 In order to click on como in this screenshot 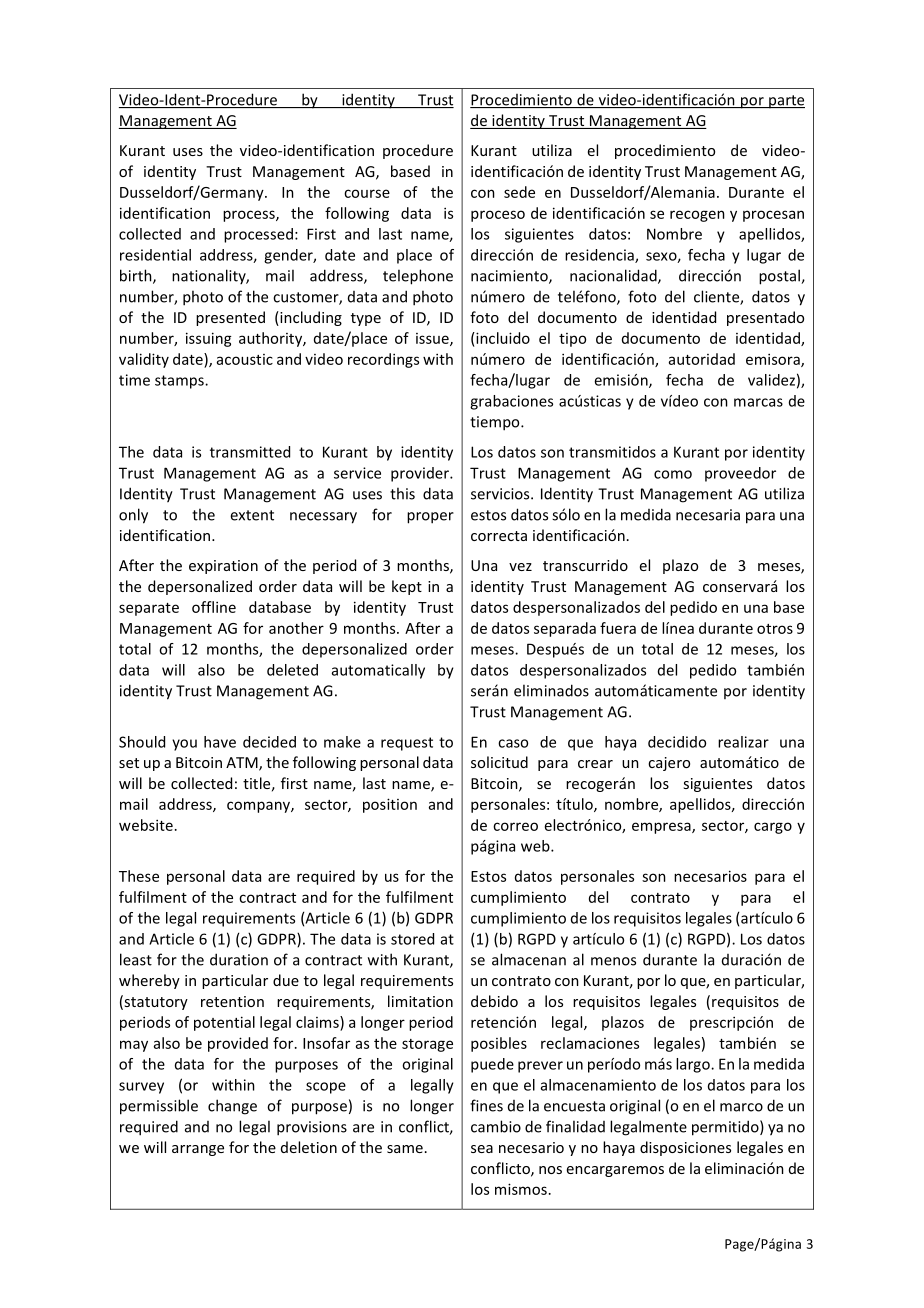, I will do `click(673, 474)`.
